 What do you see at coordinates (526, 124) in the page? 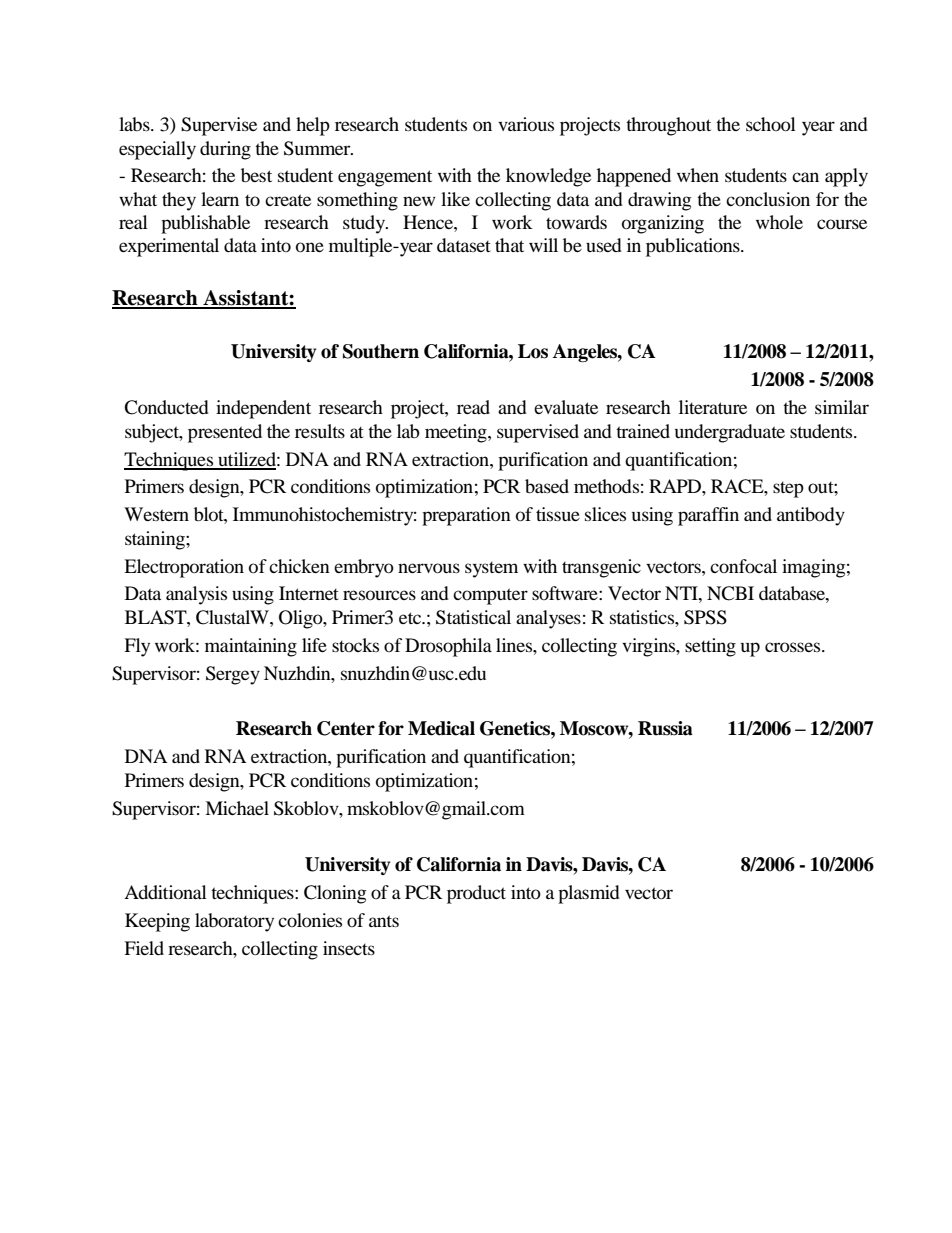
I see `various` at bounding box center [526, 124].
